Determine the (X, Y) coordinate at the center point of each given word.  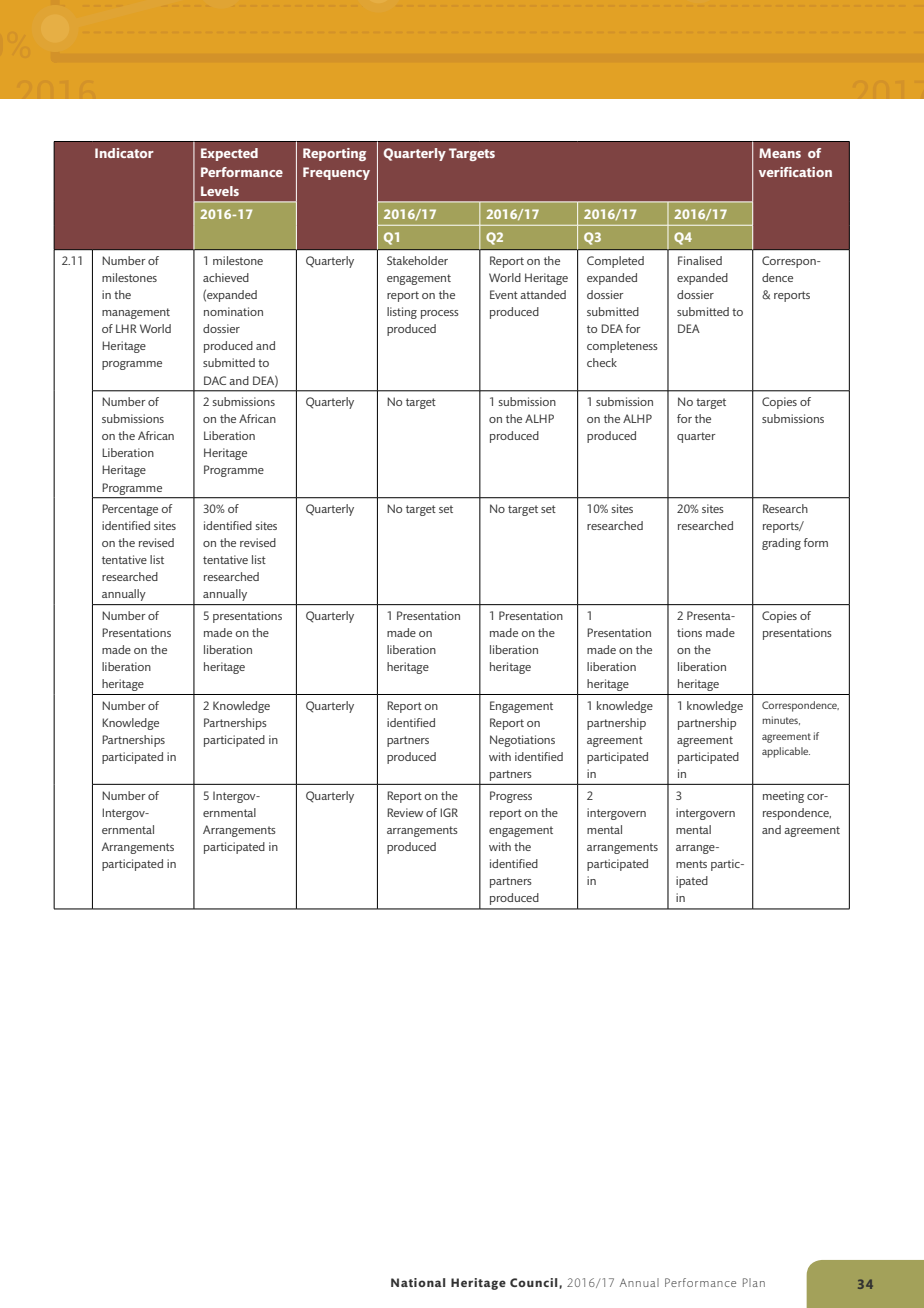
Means (780, 153)
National (418, 1282)
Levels (220, 191)
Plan (754, 1282)
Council (535, 1283)
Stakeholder (417, 260)
